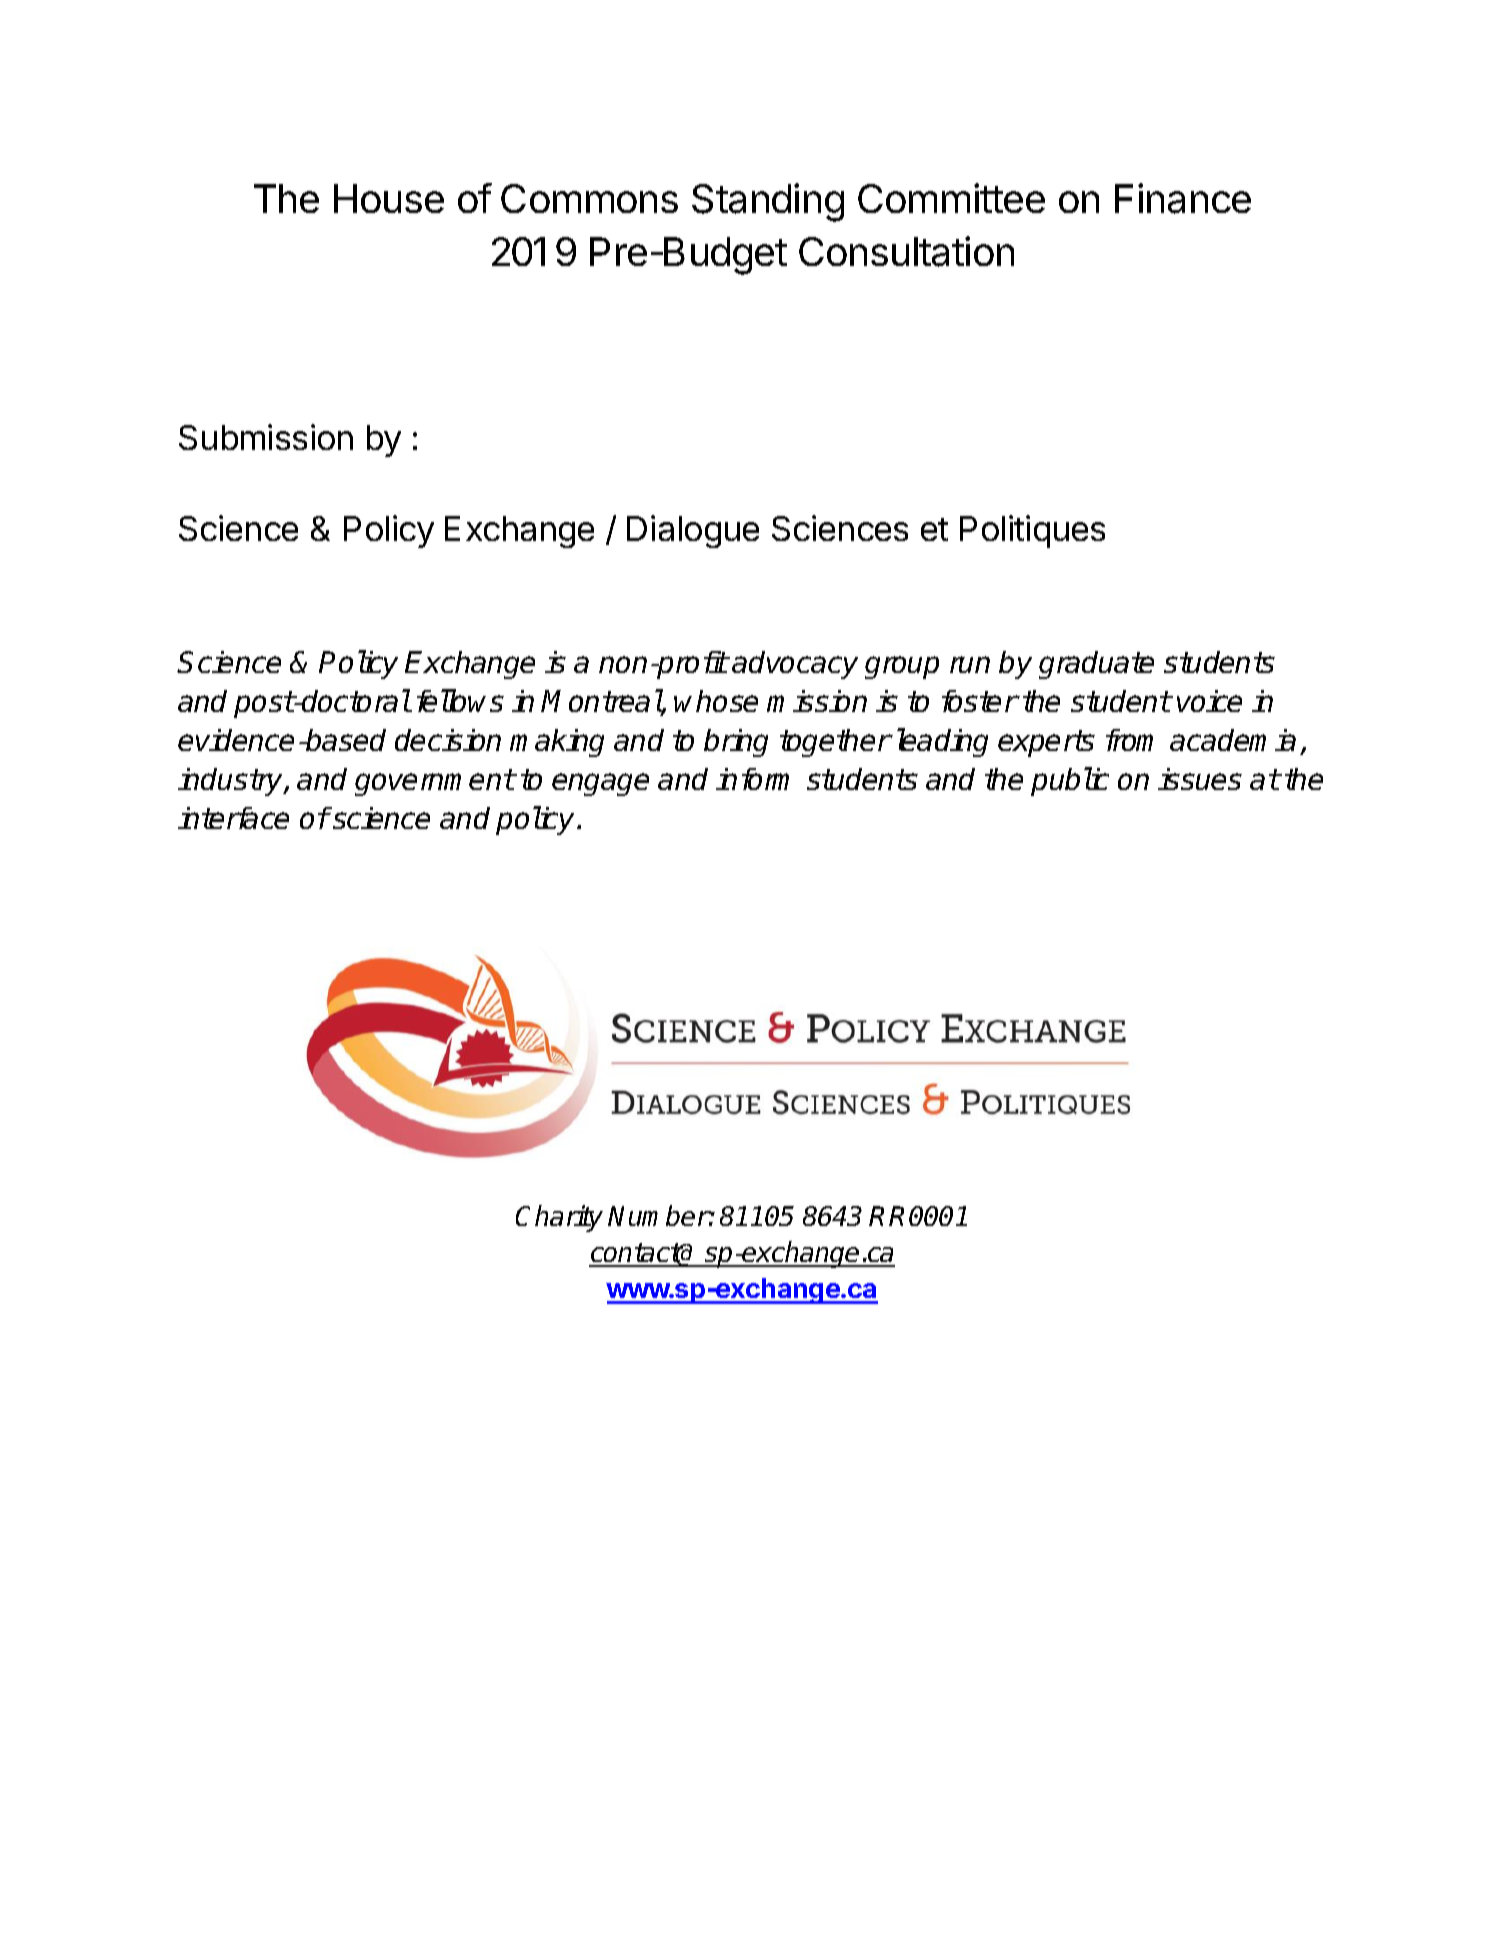  What do you see at coordinates (559, 1218) in the screenshot?
I see `Charity` at bounding box center [559, 1218].
